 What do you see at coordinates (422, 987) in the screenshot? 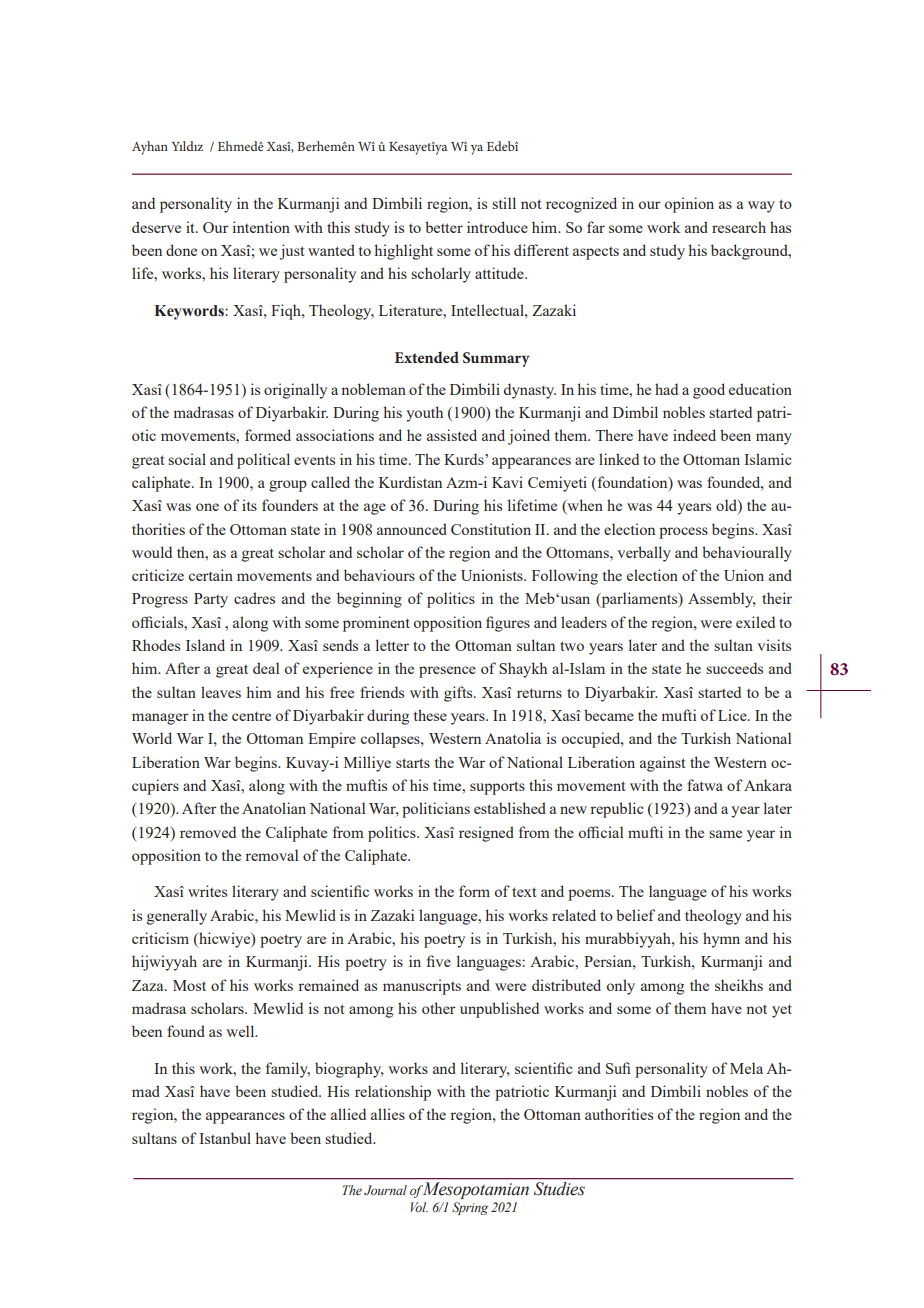
I see `manuscripts` at bounding box center [422, 987].
